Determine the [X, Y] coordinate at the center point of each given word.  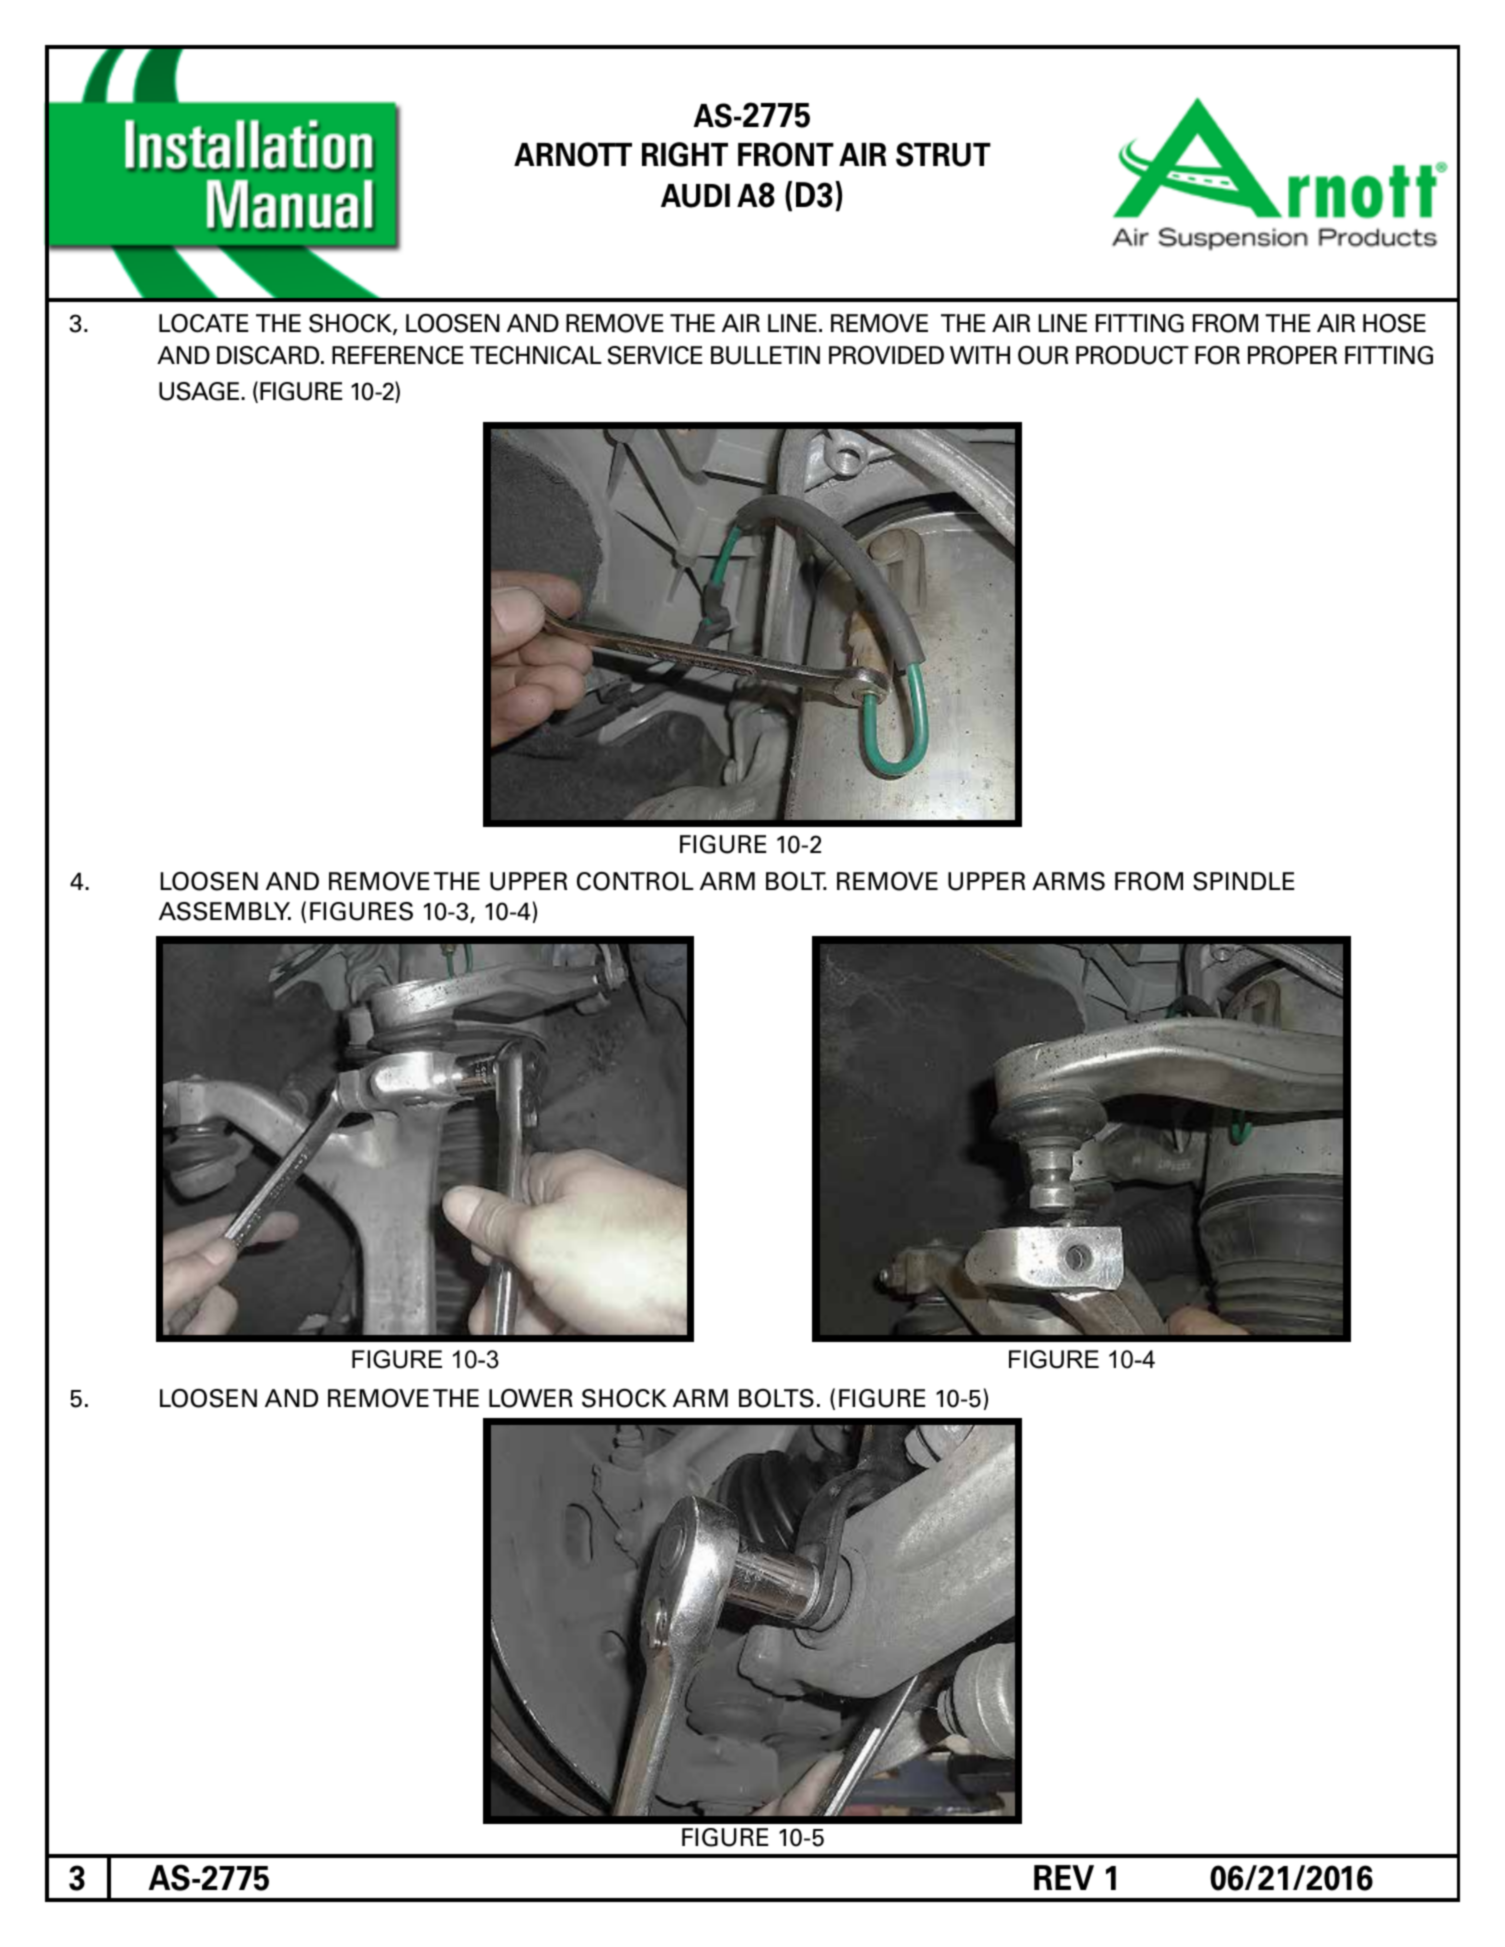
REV [1064, 1877]
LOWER [531, 1398]
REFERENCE [398, 355]
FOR [1217, 355]
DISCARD [269, 355]
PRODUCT [1132, 355]
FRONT [786, 154]
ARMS [1068, 881]
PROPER [1292, 355]
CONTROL [635, 881]
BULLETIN [765, 355]
